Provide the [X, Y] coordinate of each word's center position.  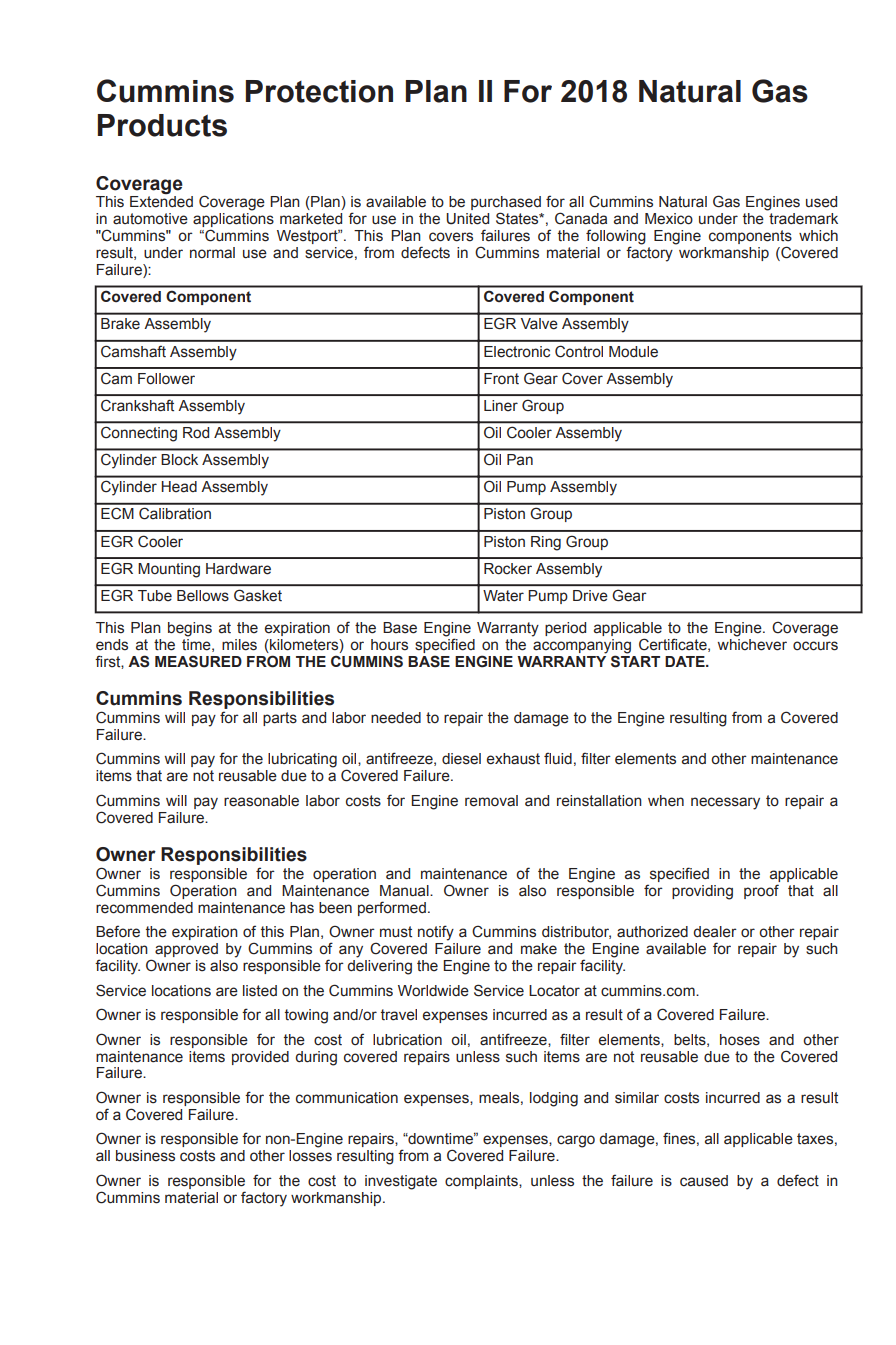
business [145, 1156]
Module [633, 352]
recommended [144, 908]
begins [190, 629]
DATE [686, 661]
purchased [506, 204]
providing [702, 892]
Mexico [669, 219]
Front [501, 378]
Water [503, 595]
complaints [482, 1182]
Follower [166, 379]
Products [162, 125]
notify [436, 933]
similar [637, 1098]
